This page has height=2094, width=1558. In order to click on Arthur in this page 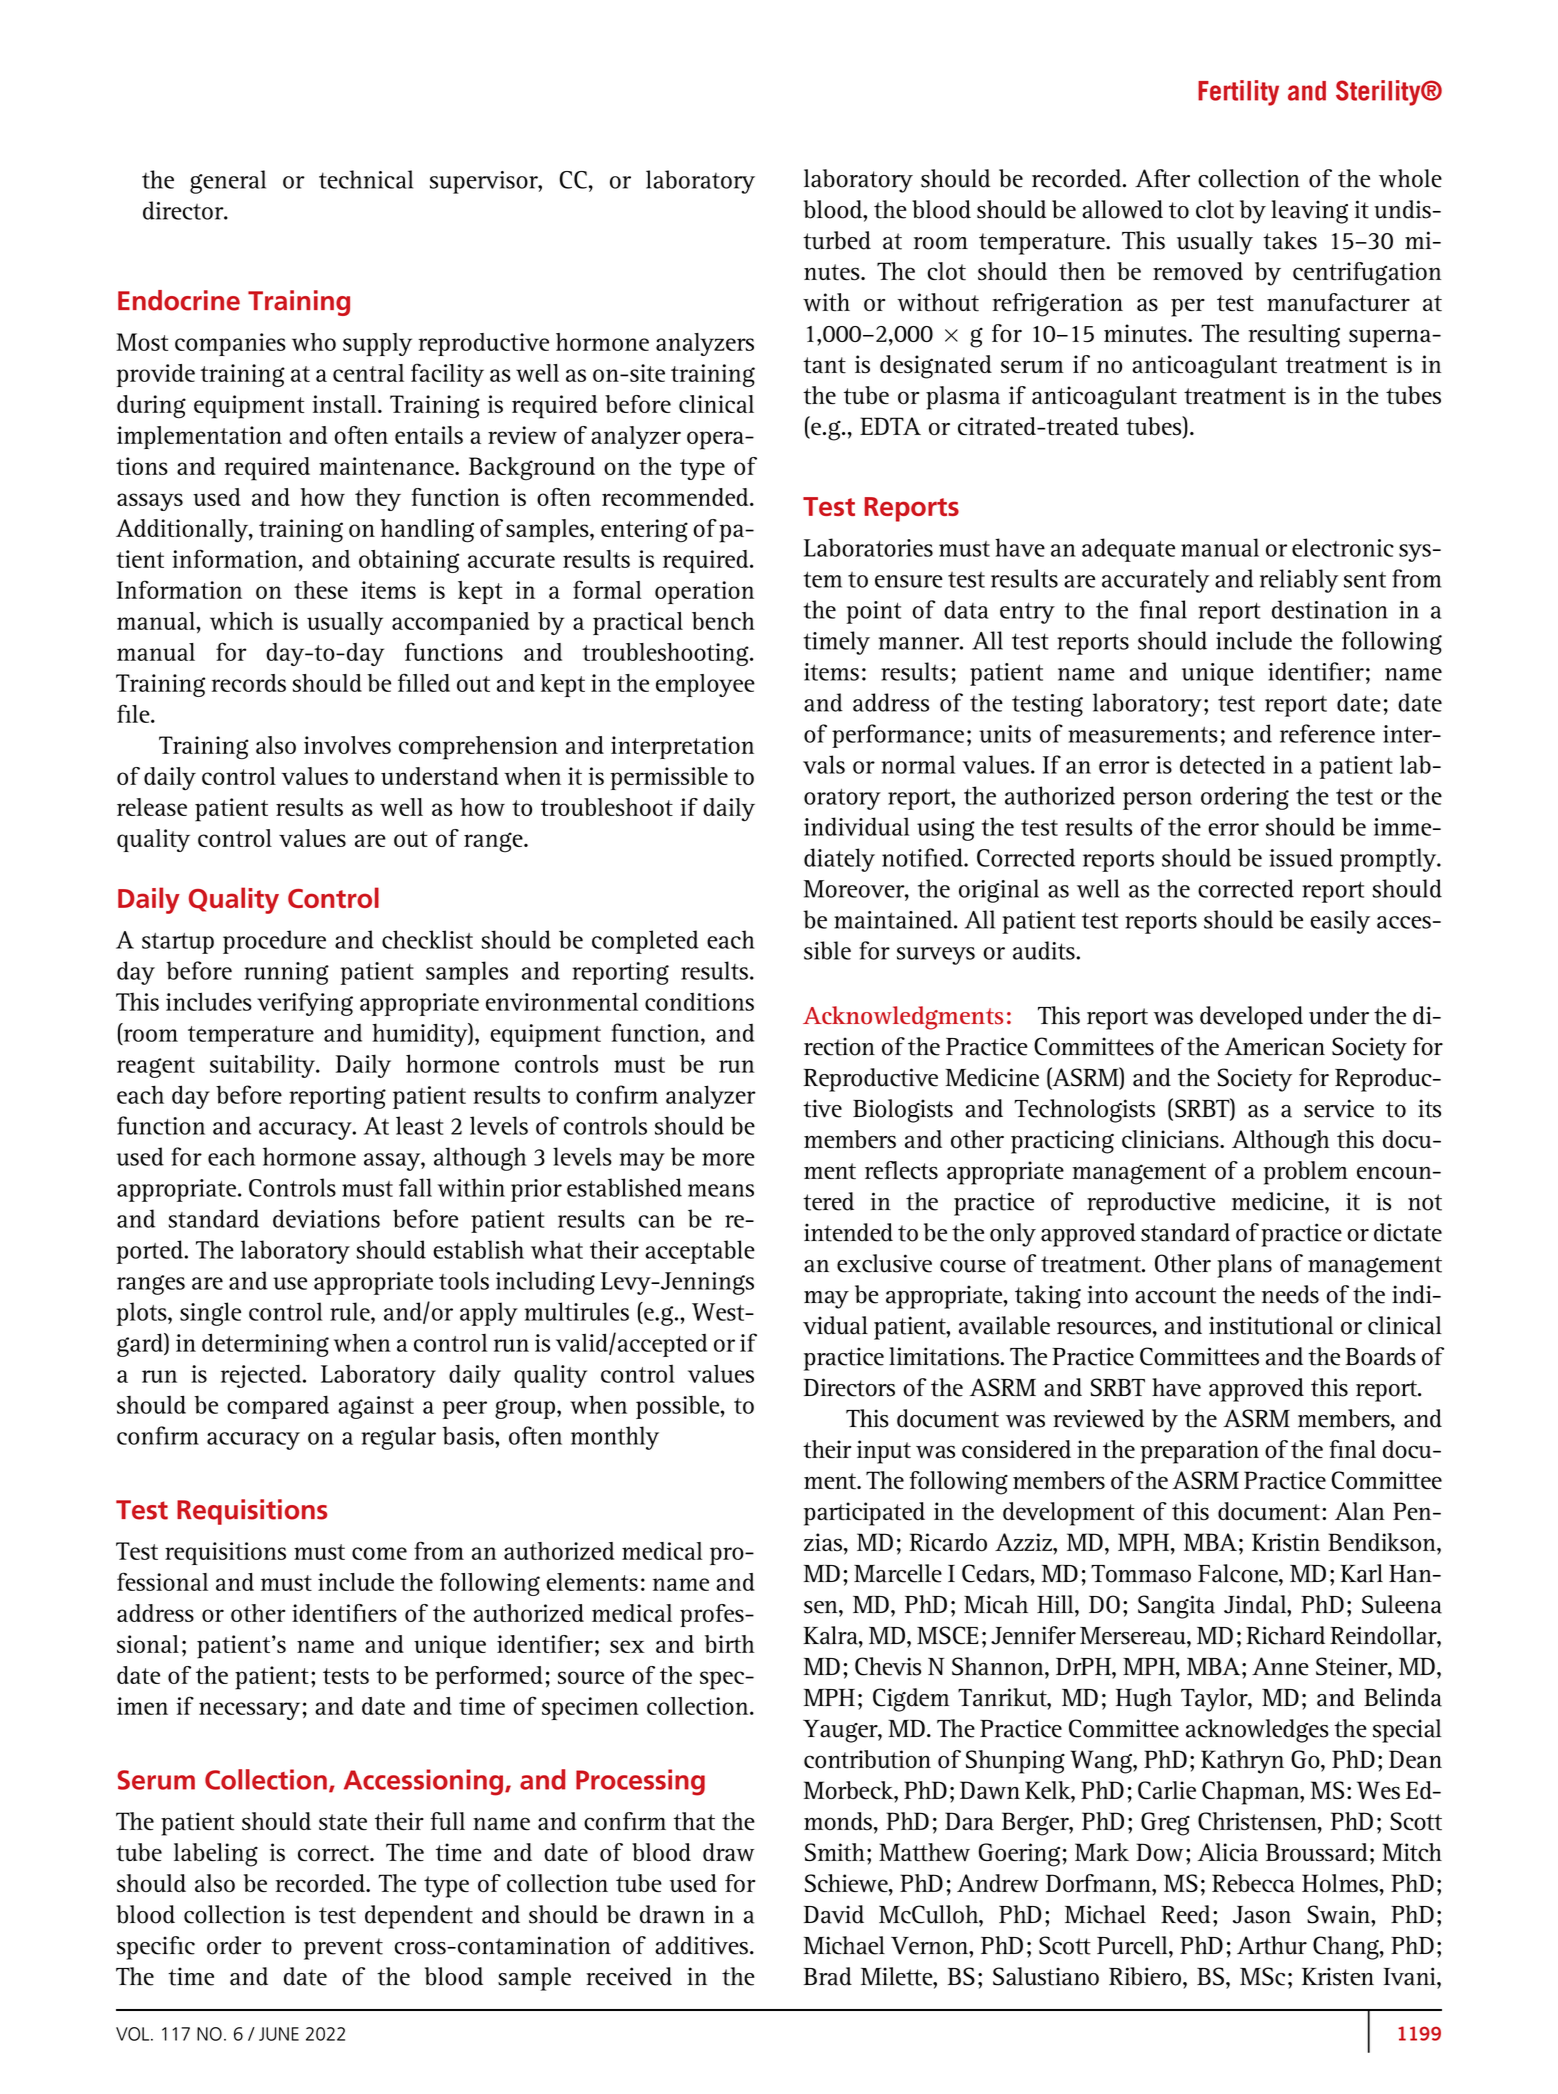, I will do `click(1272, 1945)`.
